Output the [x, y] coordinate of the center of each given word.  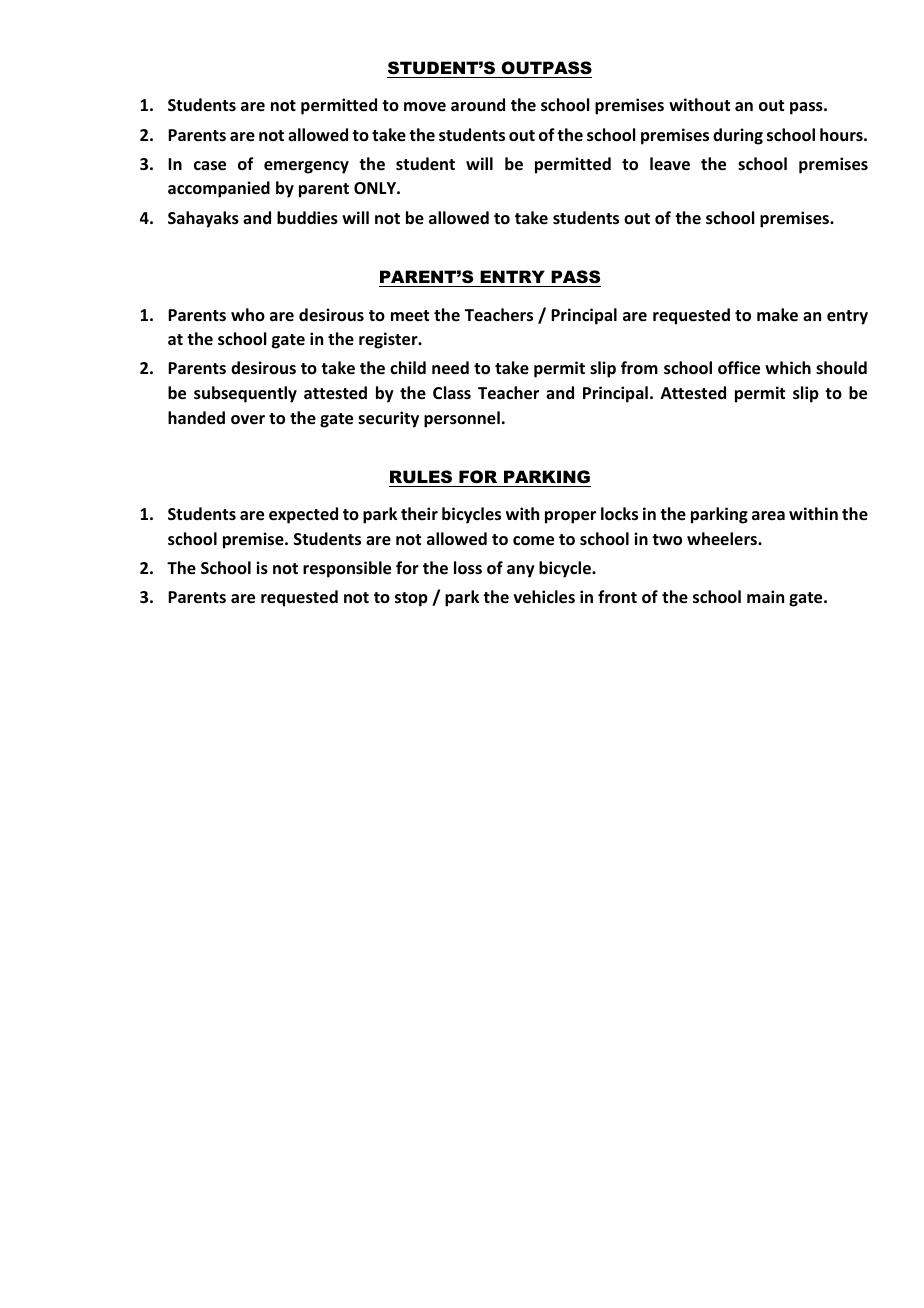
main [765, 596]
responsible [347, 569]
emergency [306, 167]
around [478, 105]
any [521, 571]
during [738, 136]
